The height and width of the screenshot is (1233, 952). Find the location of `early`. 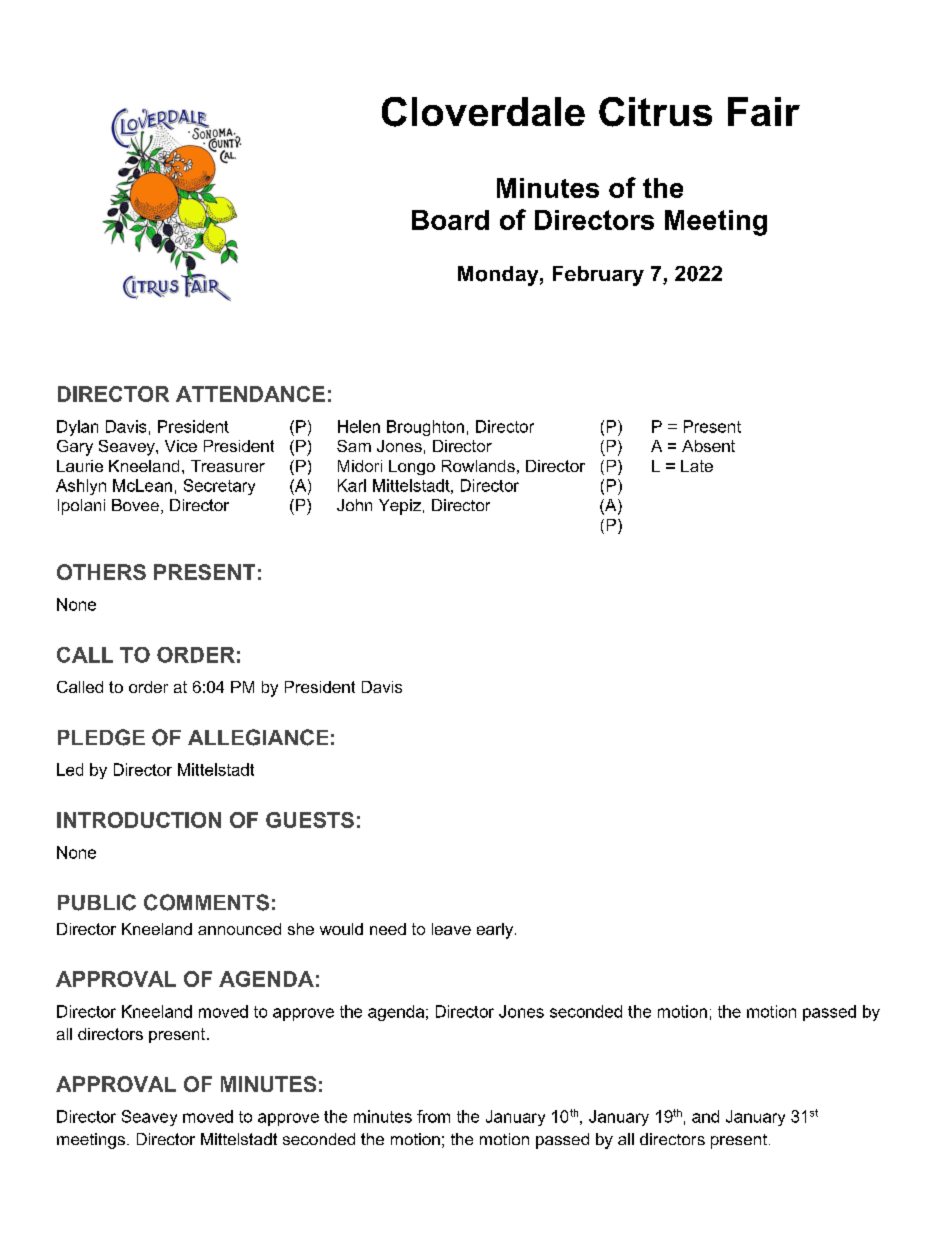

early is located at coordinates (496, 931).
